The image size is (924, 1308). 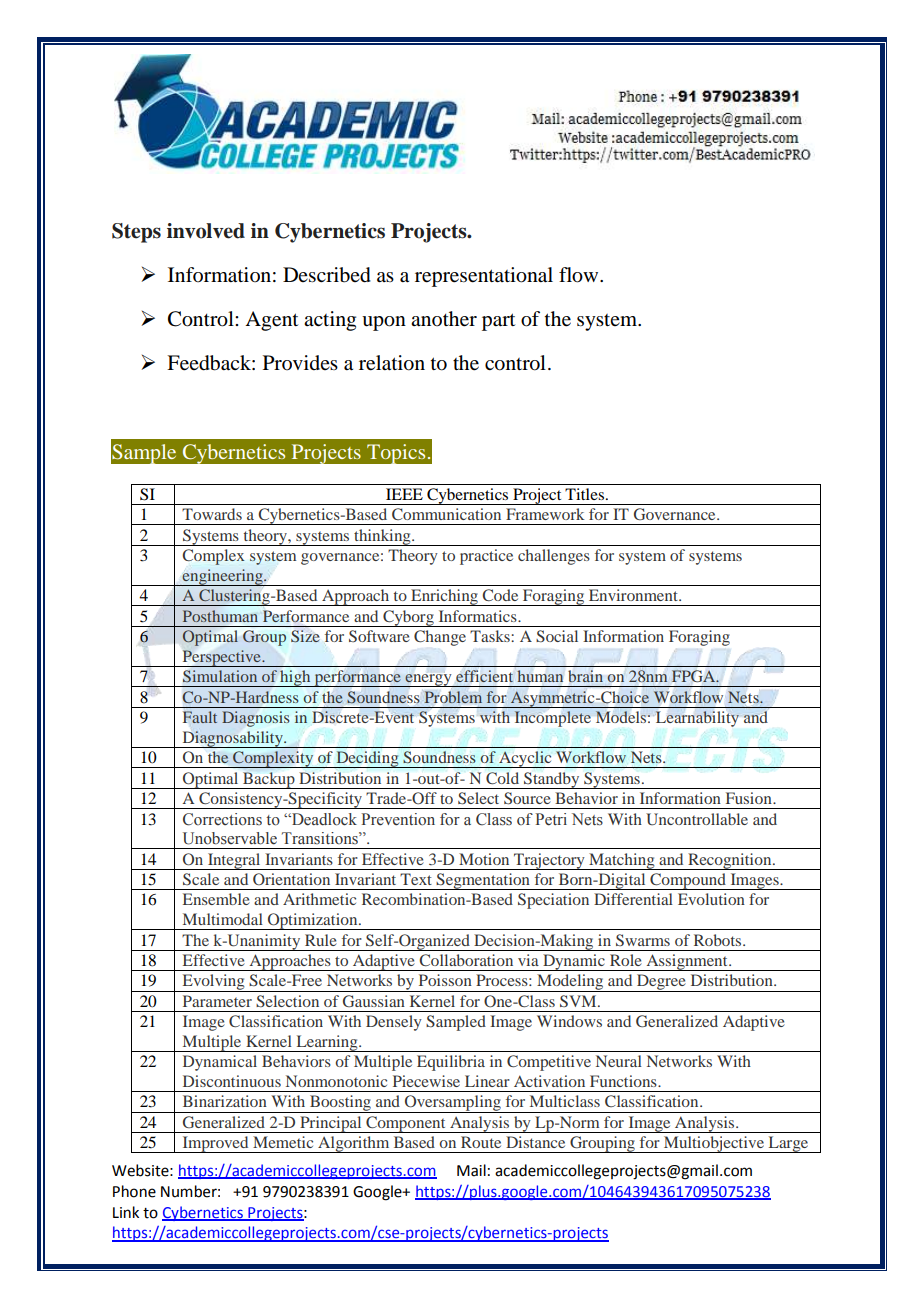 I want to click on practice, so click(x=486, y=557).
